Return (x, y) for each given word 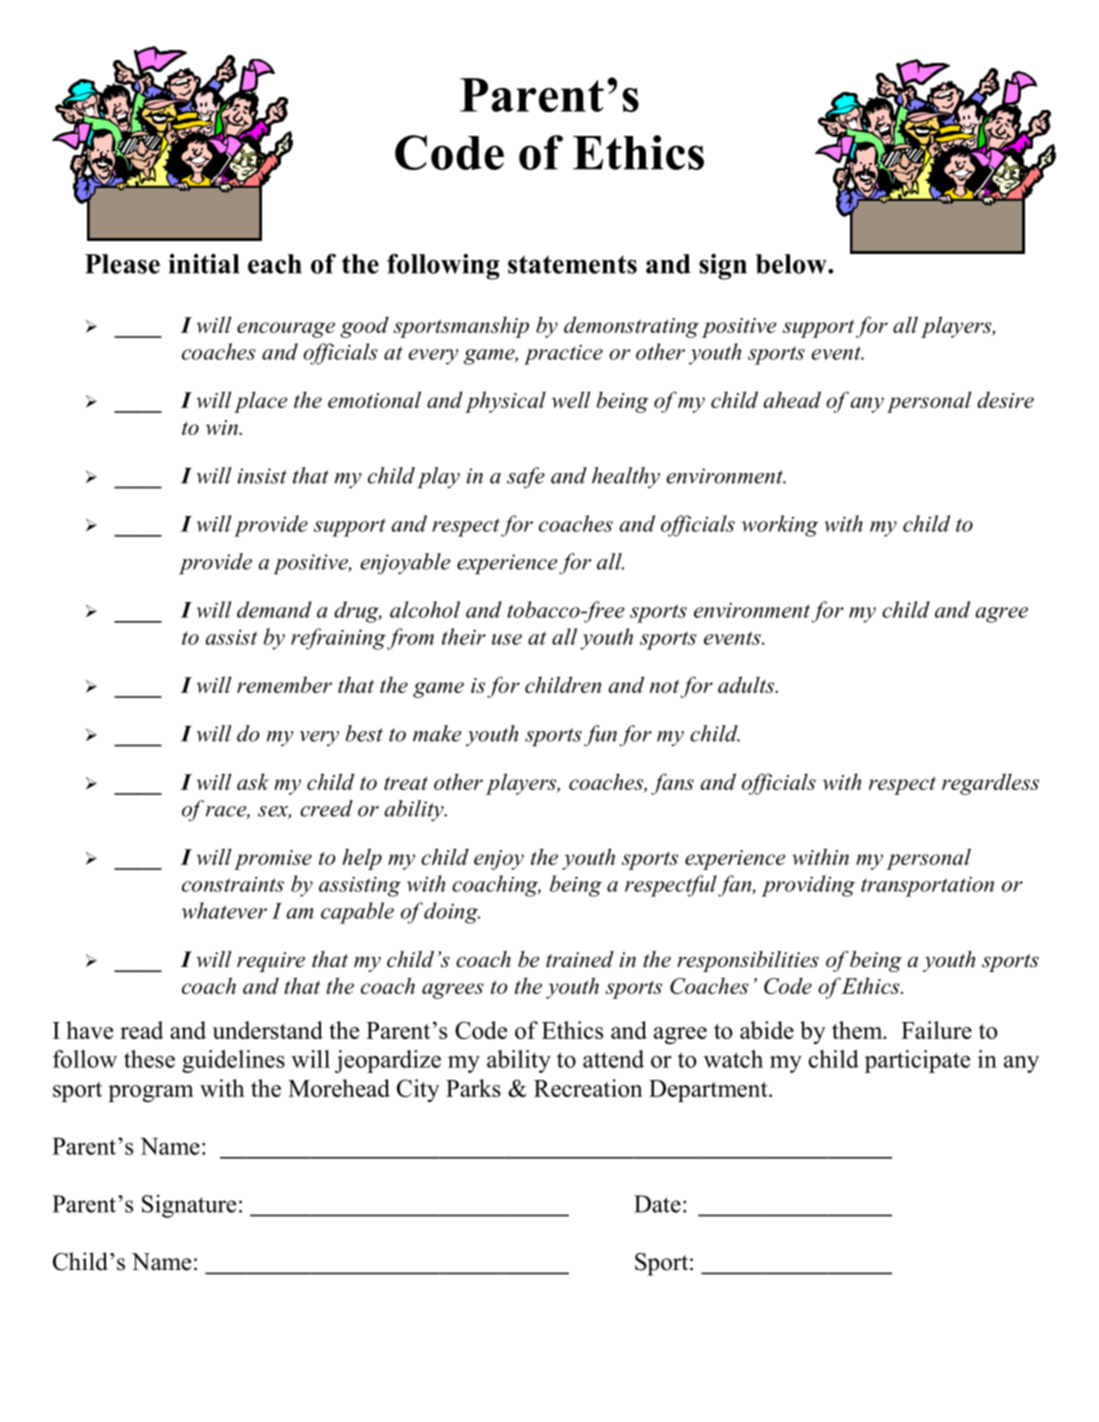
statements (572, 264)
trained (580, 959)
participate (917, 1061)
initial (204, 264)
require (271, 962)
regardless (990, 784)
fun (600, 736)
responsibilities (748, 961)
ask (253, 781)
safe (526, 478)
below (792, 264)
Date (657, 1204)
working (780, 526)
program (151, 1093)
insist (262, 476)
